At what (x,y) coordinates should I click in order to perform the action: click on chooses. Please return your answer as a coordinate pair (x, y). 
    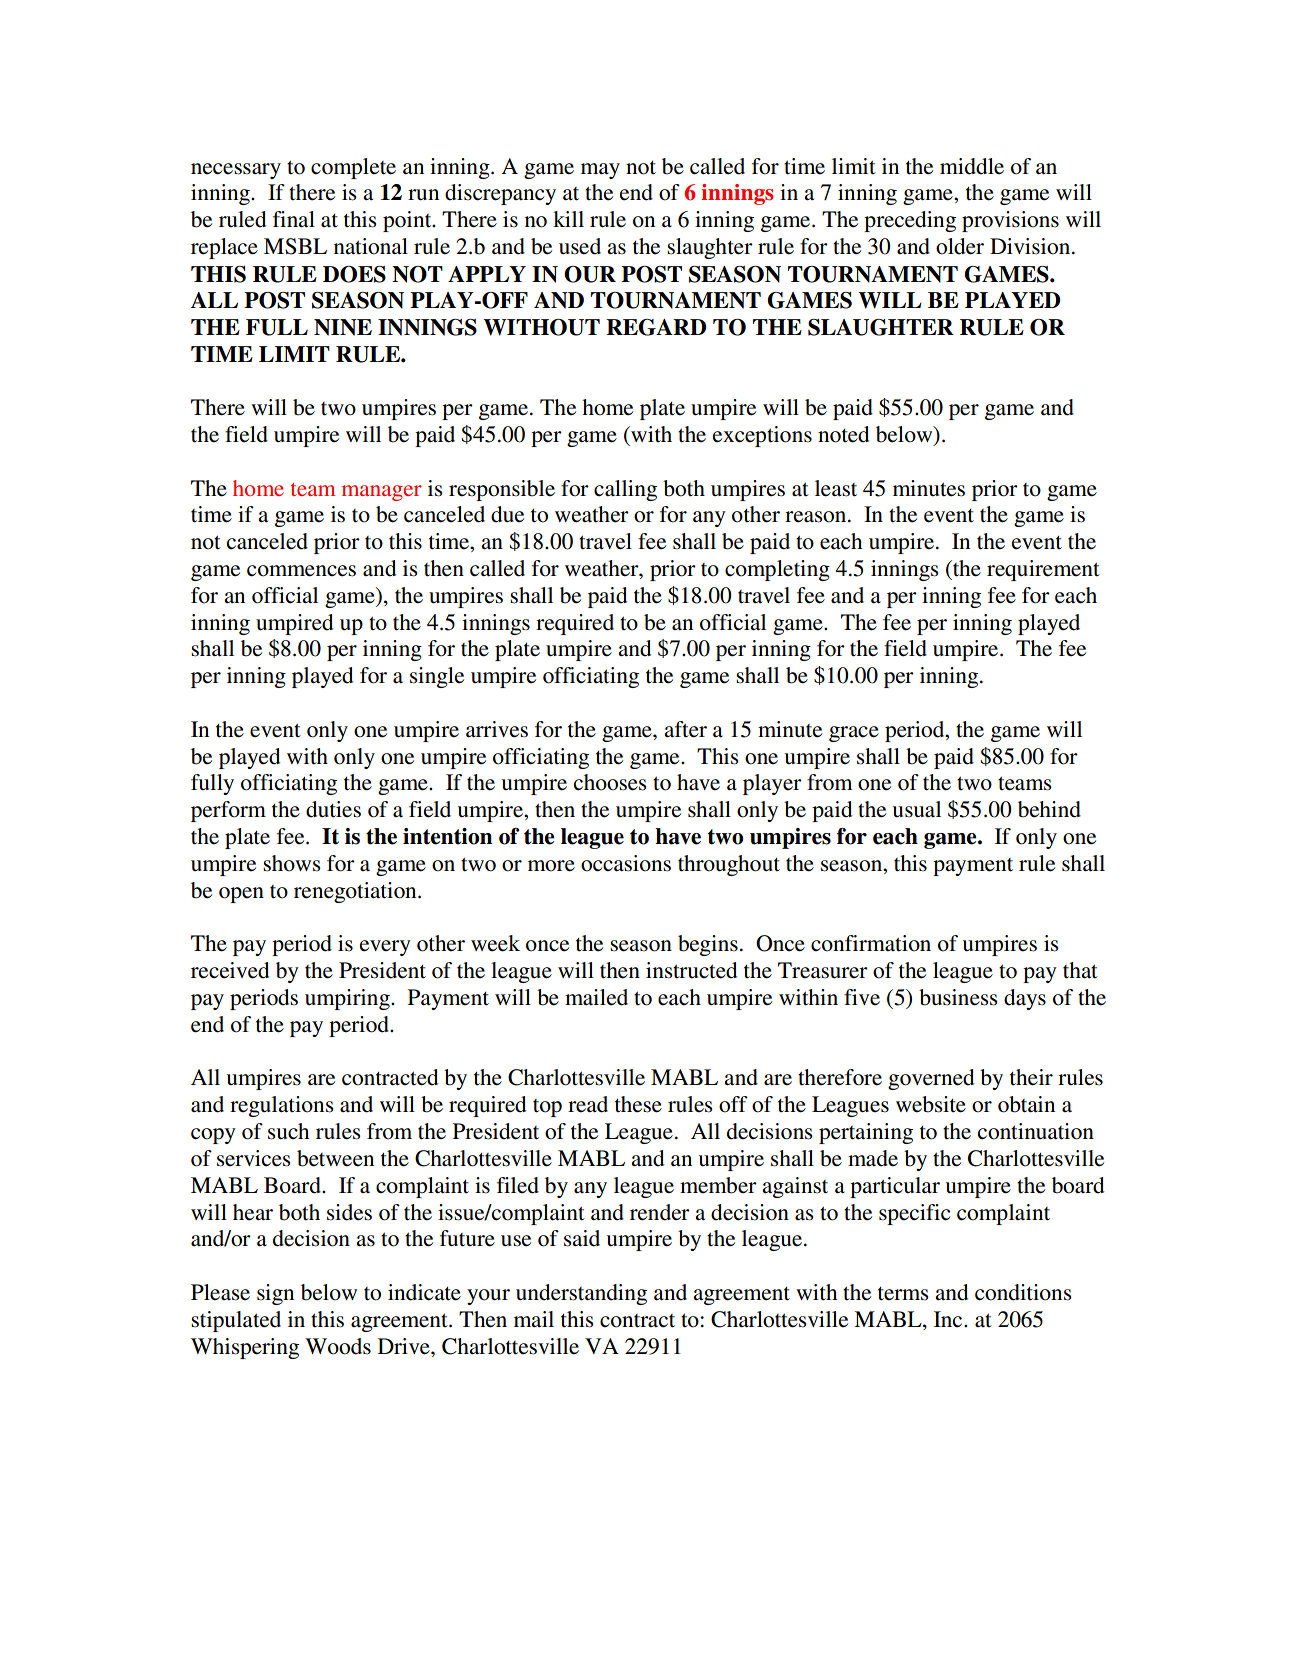
    Looking at the image, I should click on (610, 782).
